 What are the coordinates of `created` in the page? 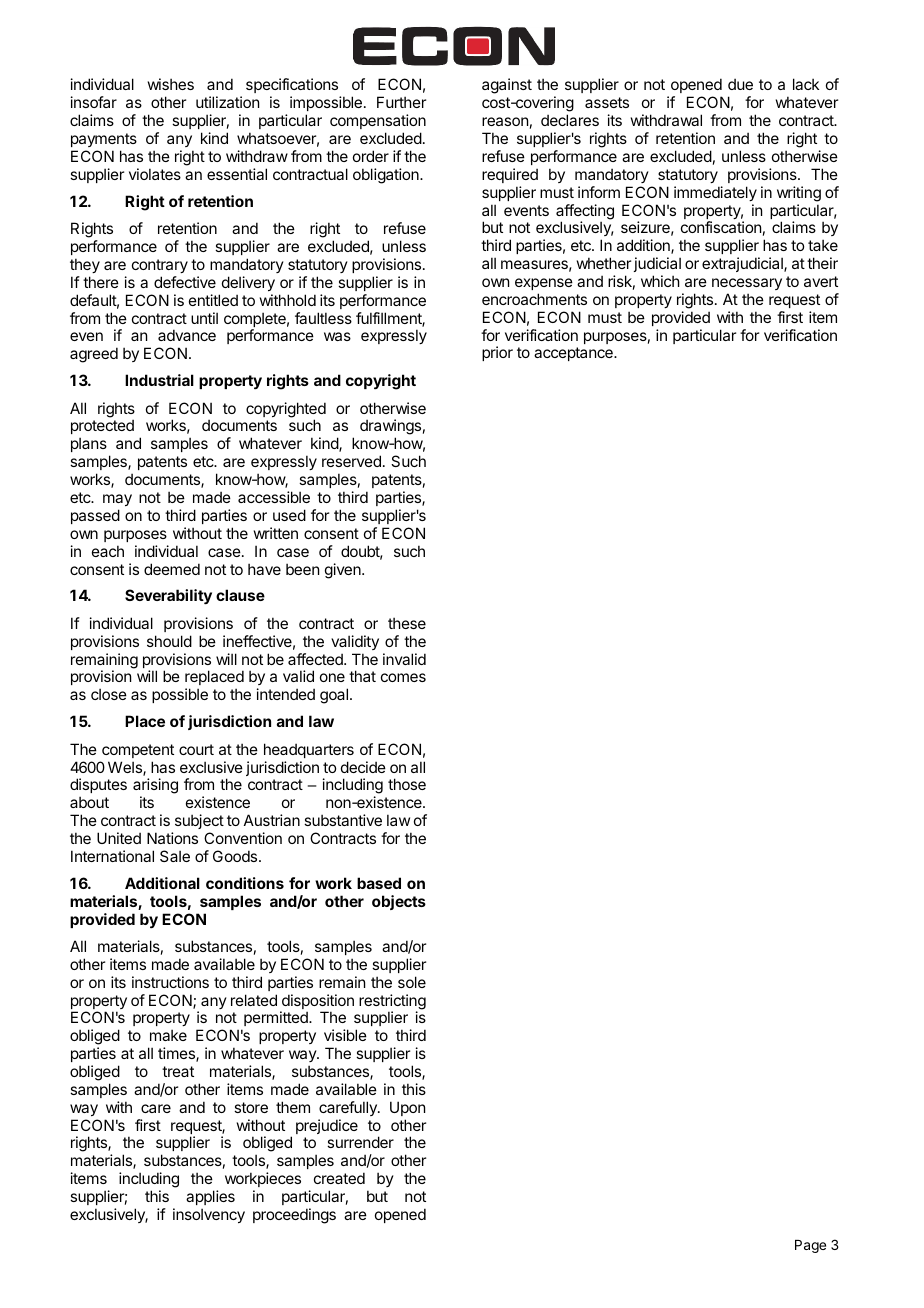 It's located at (339, 1178).
